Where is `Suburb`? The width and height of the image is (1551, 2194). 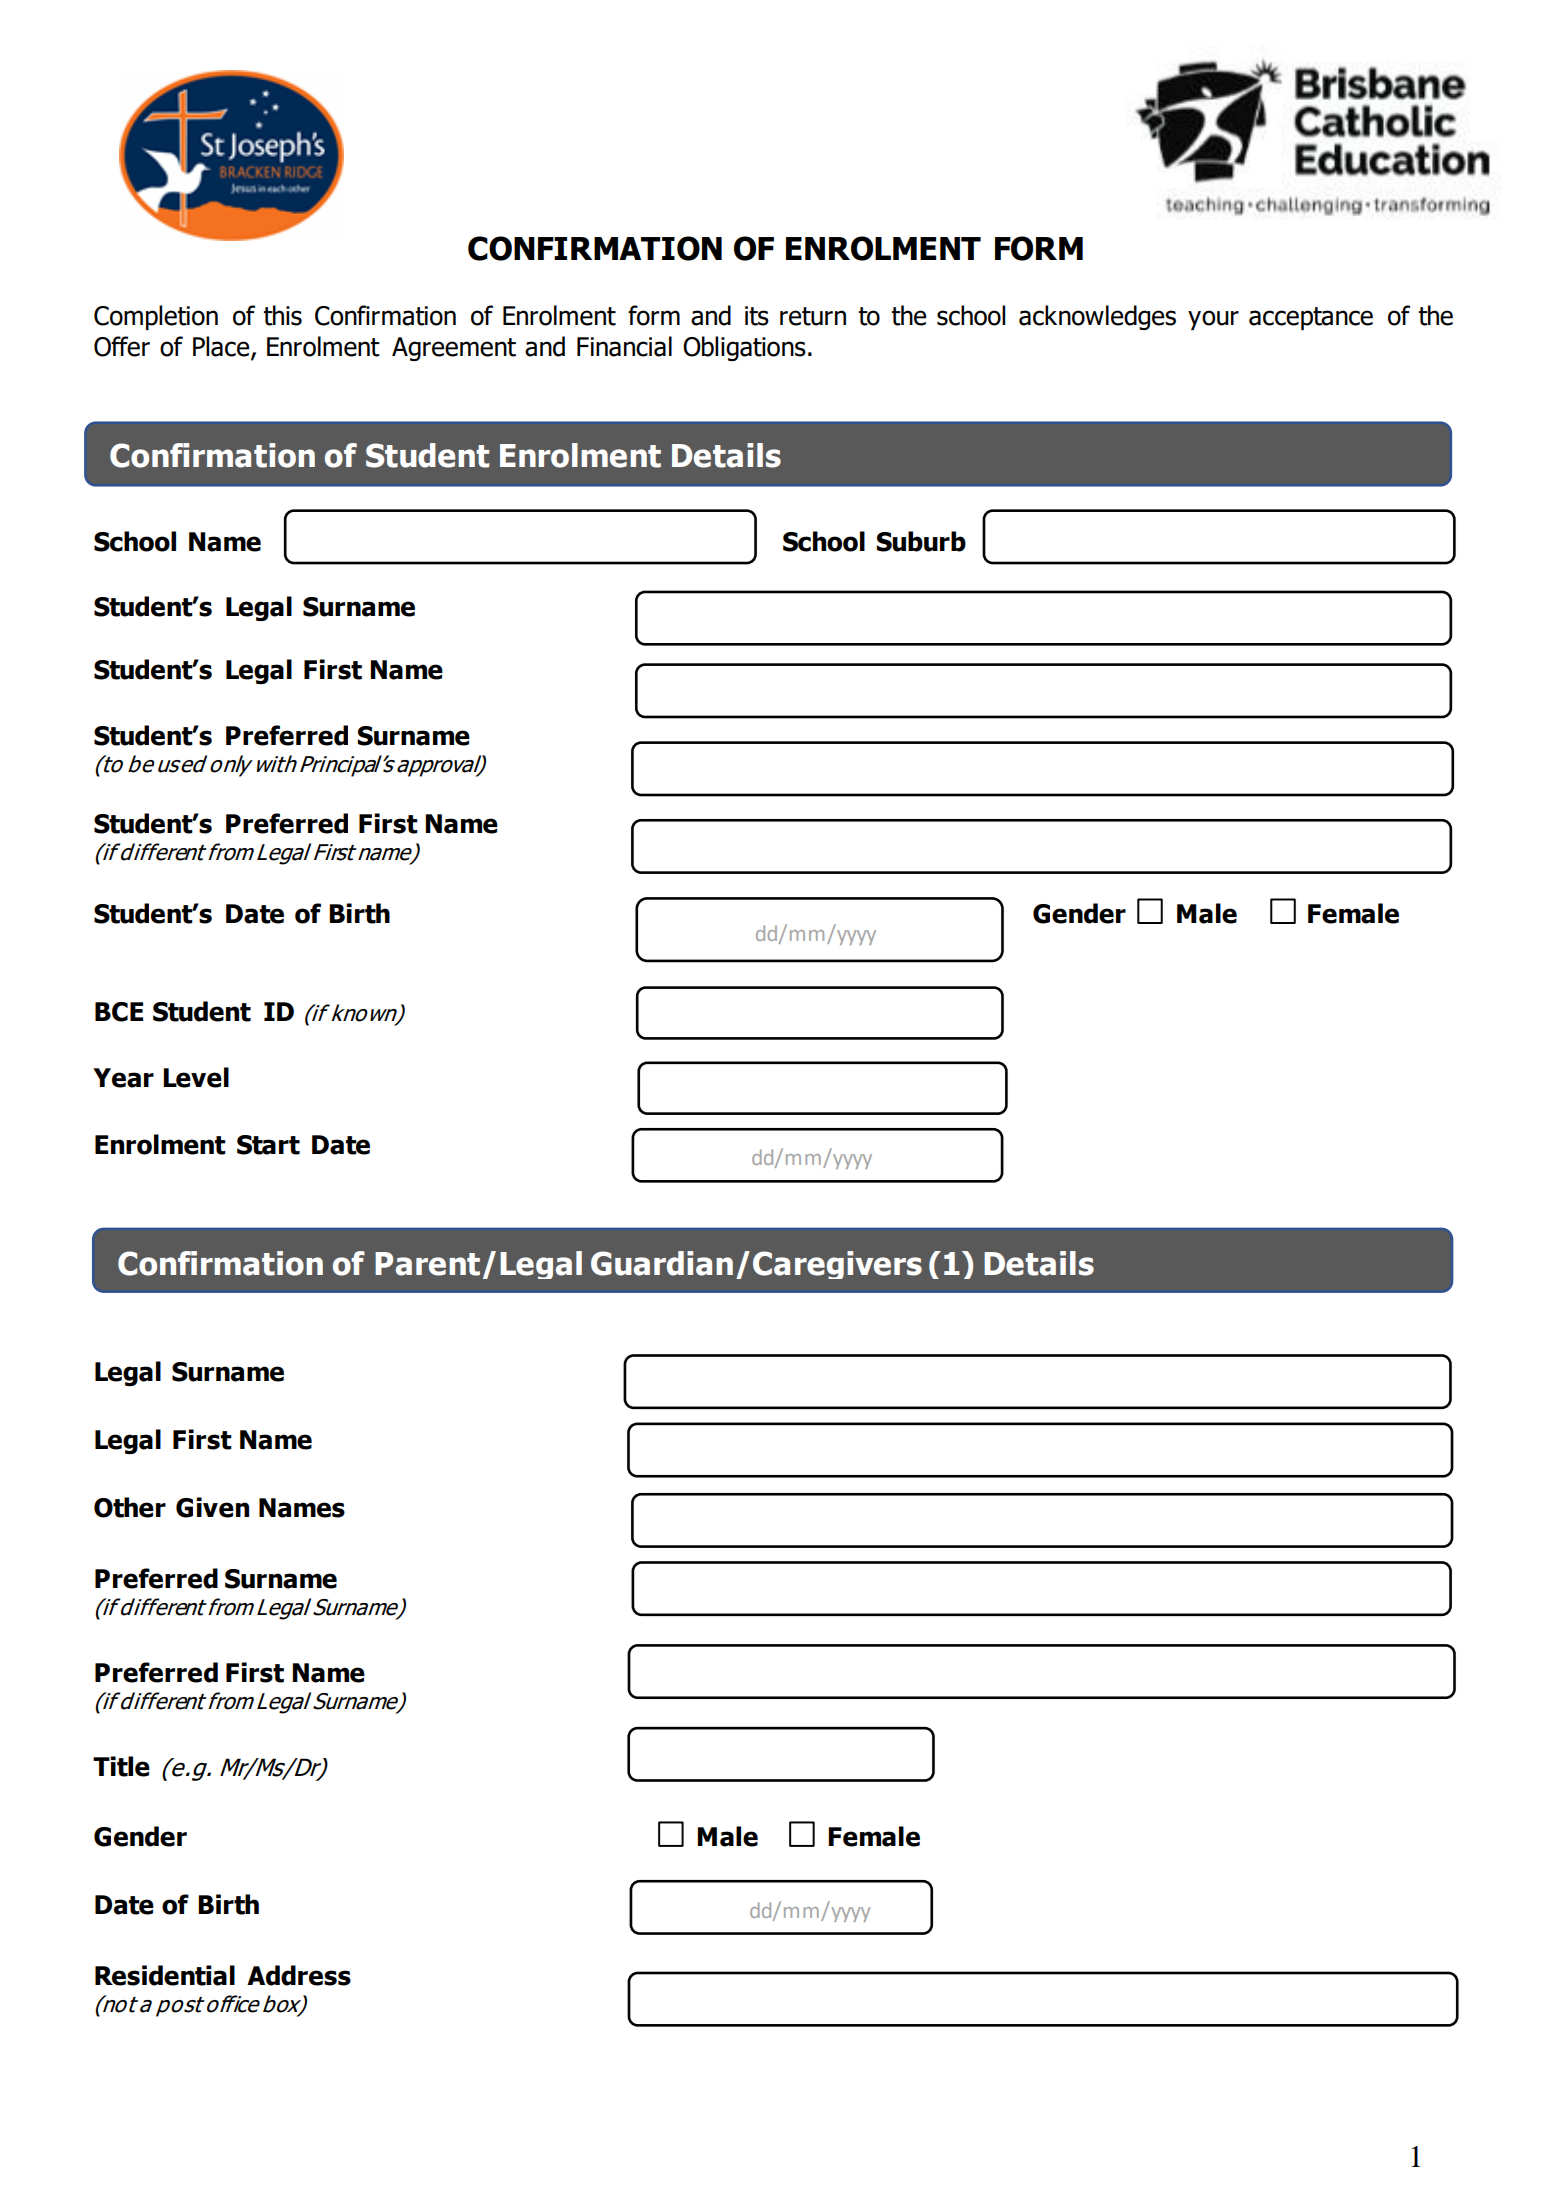 Suburb is located at coordinates (921, 541).
